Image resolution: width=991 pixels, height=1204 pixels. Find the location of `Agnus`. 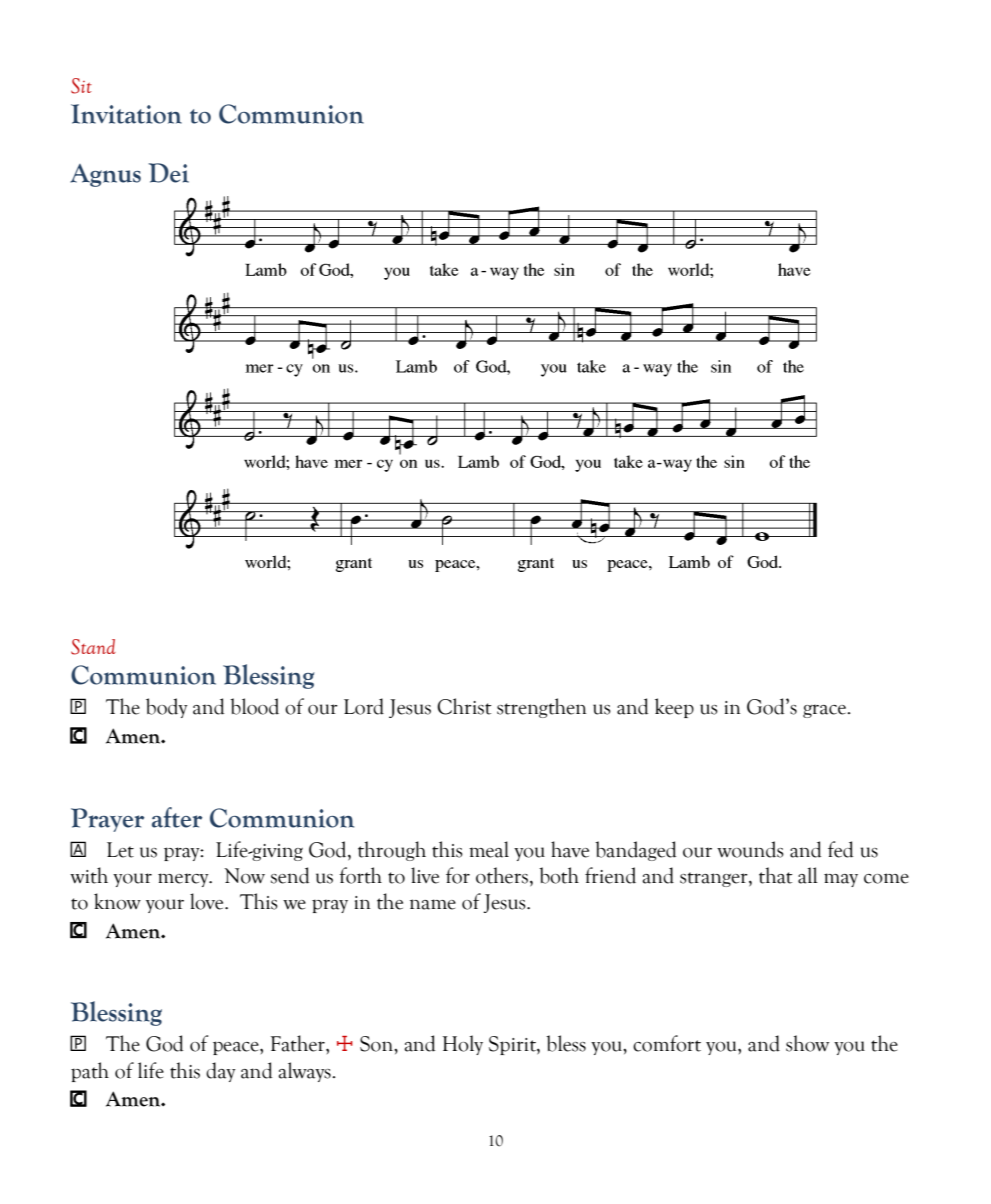

Agnus is located at coordinates (105, 175).
